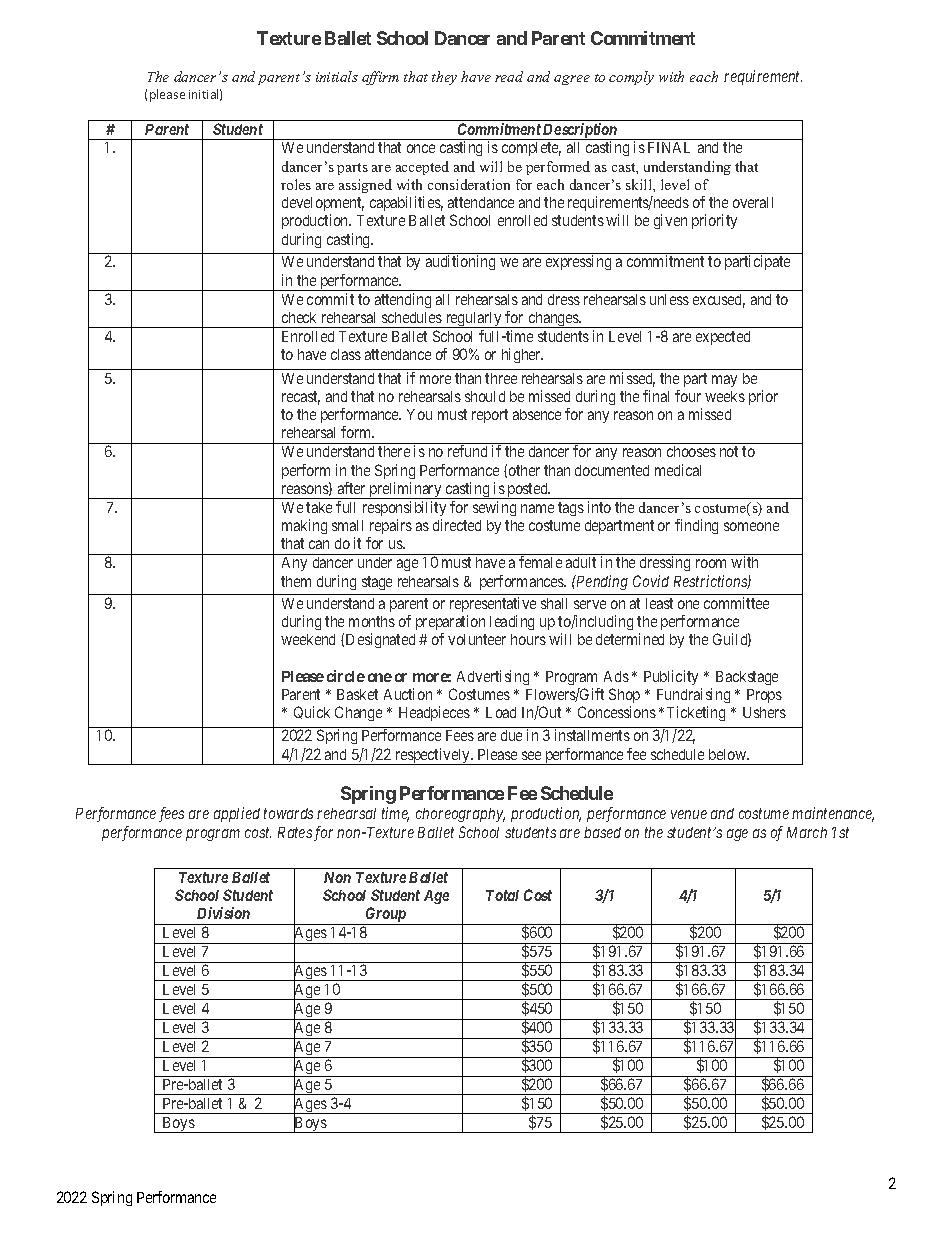 This screenshot has height=1233, width=952. Describe the element at coordinates (724, 381) in the screenshot. I see `may` at that location.
